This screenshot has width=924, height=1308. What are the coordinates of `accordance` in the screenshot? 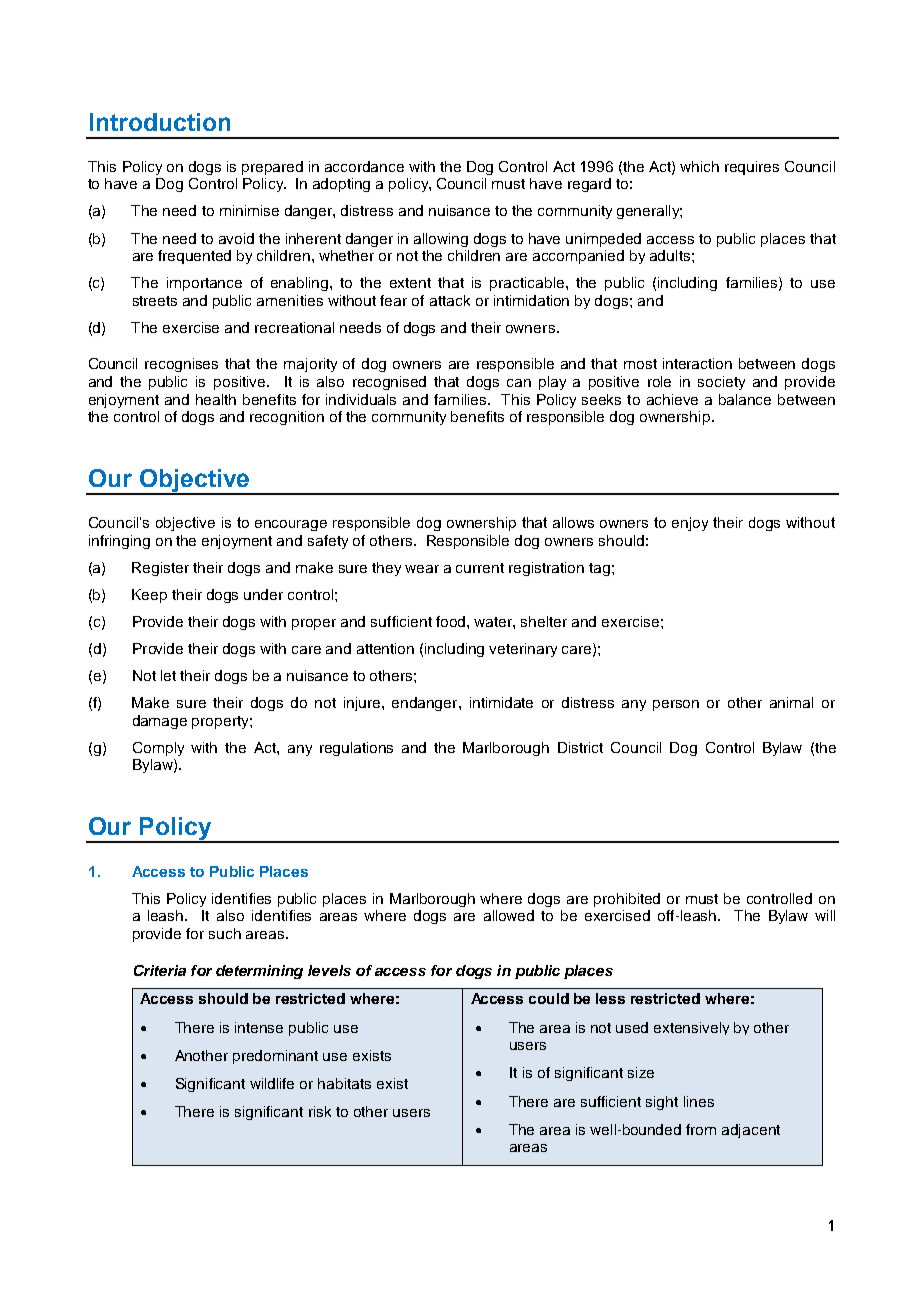 It's located at (364, 166).
